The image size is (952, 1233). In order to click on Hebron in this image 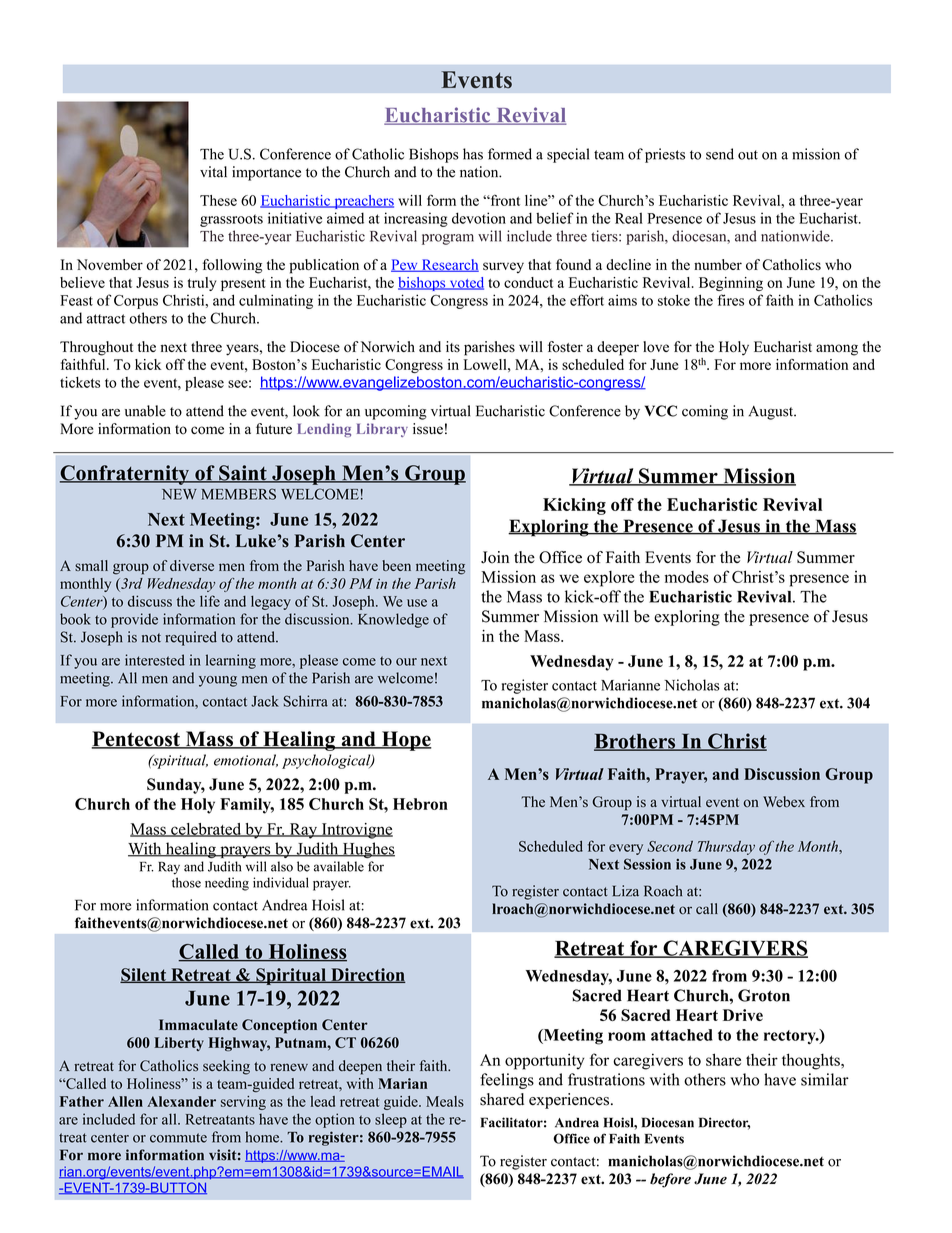, I will do `click(420, 804)`.
